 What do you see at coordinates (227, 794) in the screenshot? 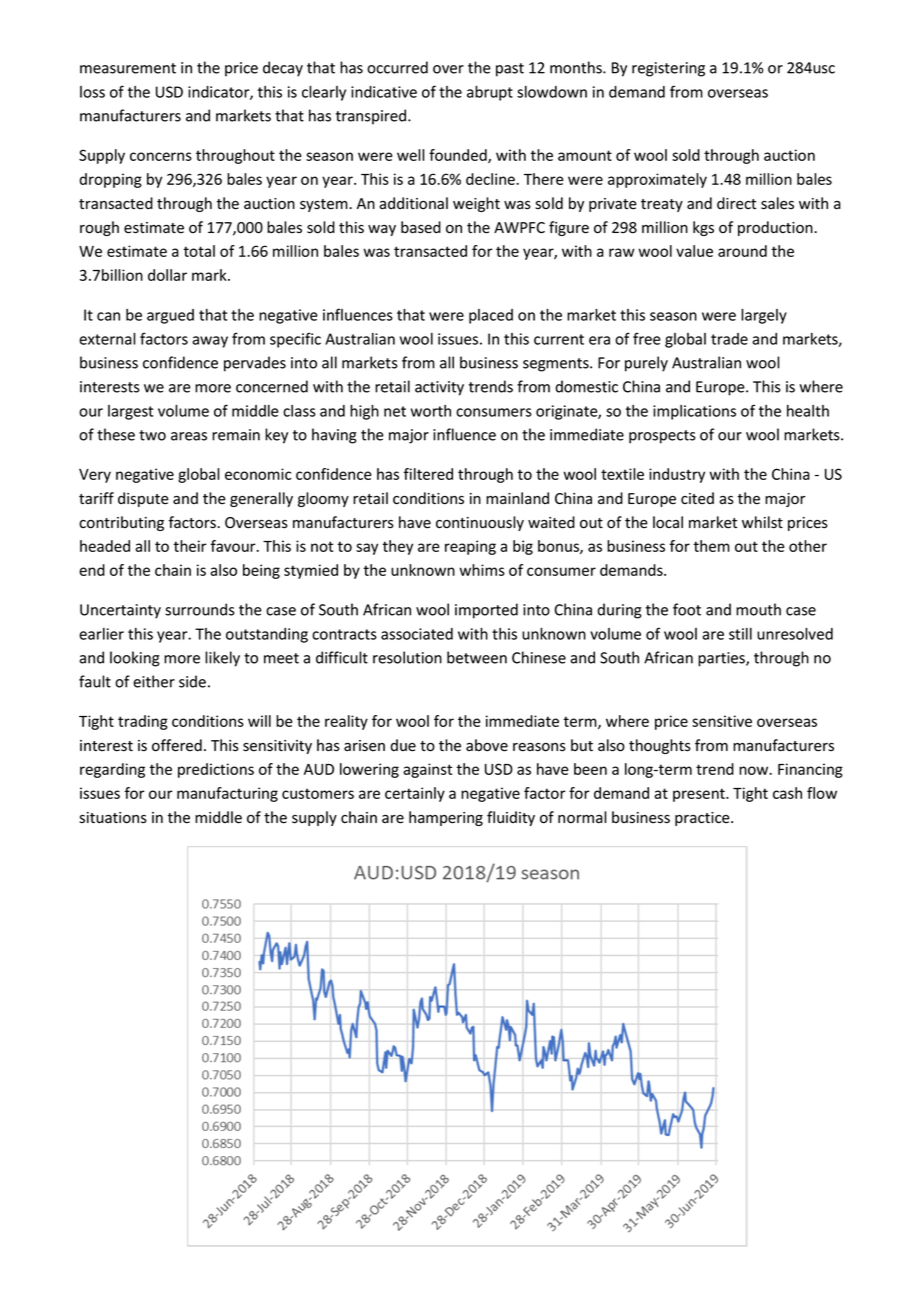
I see `manufacturing` at bounding box center [227, 794].
